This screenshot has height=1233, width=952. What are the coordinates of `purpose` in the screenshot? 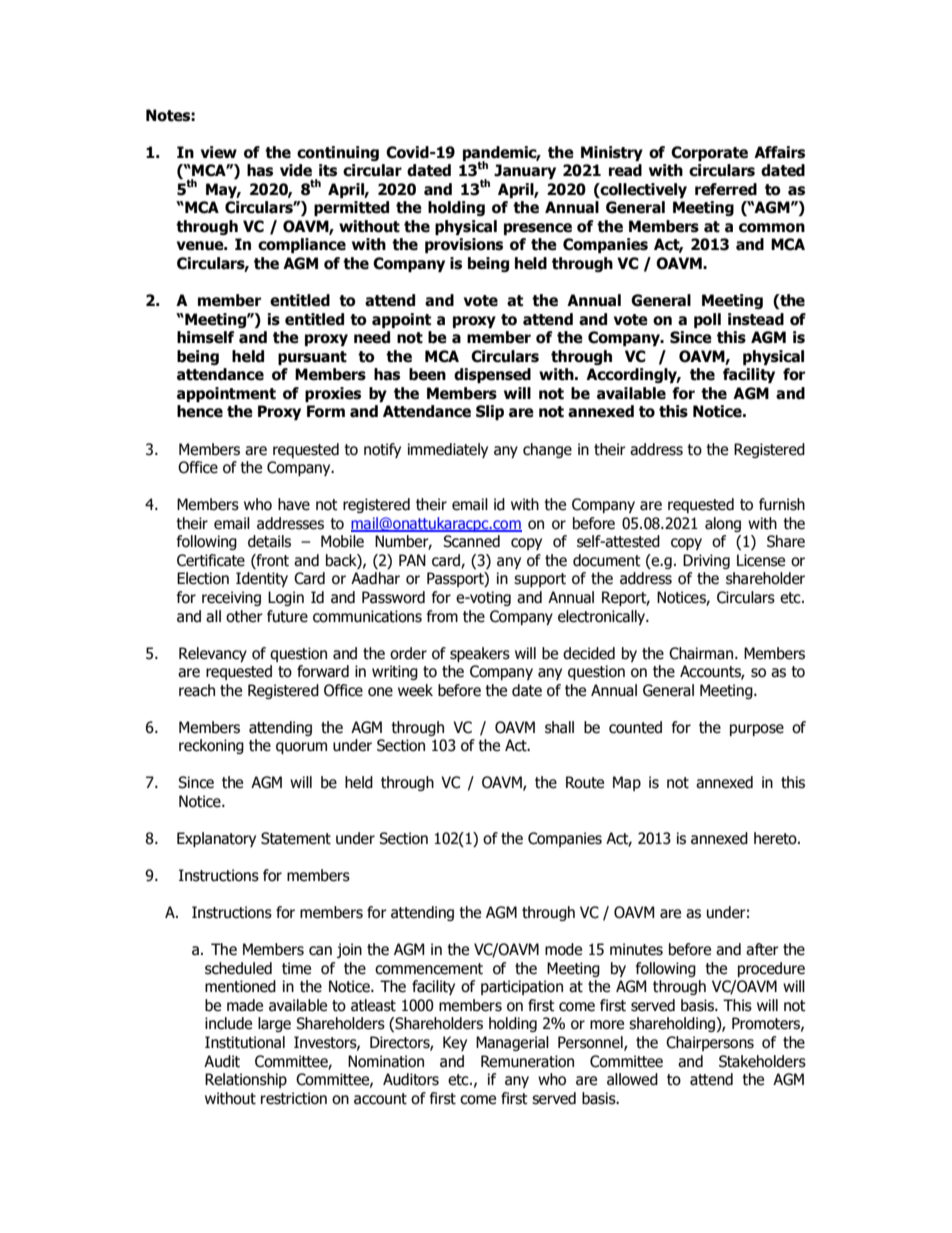 It's located at (757, 730).
